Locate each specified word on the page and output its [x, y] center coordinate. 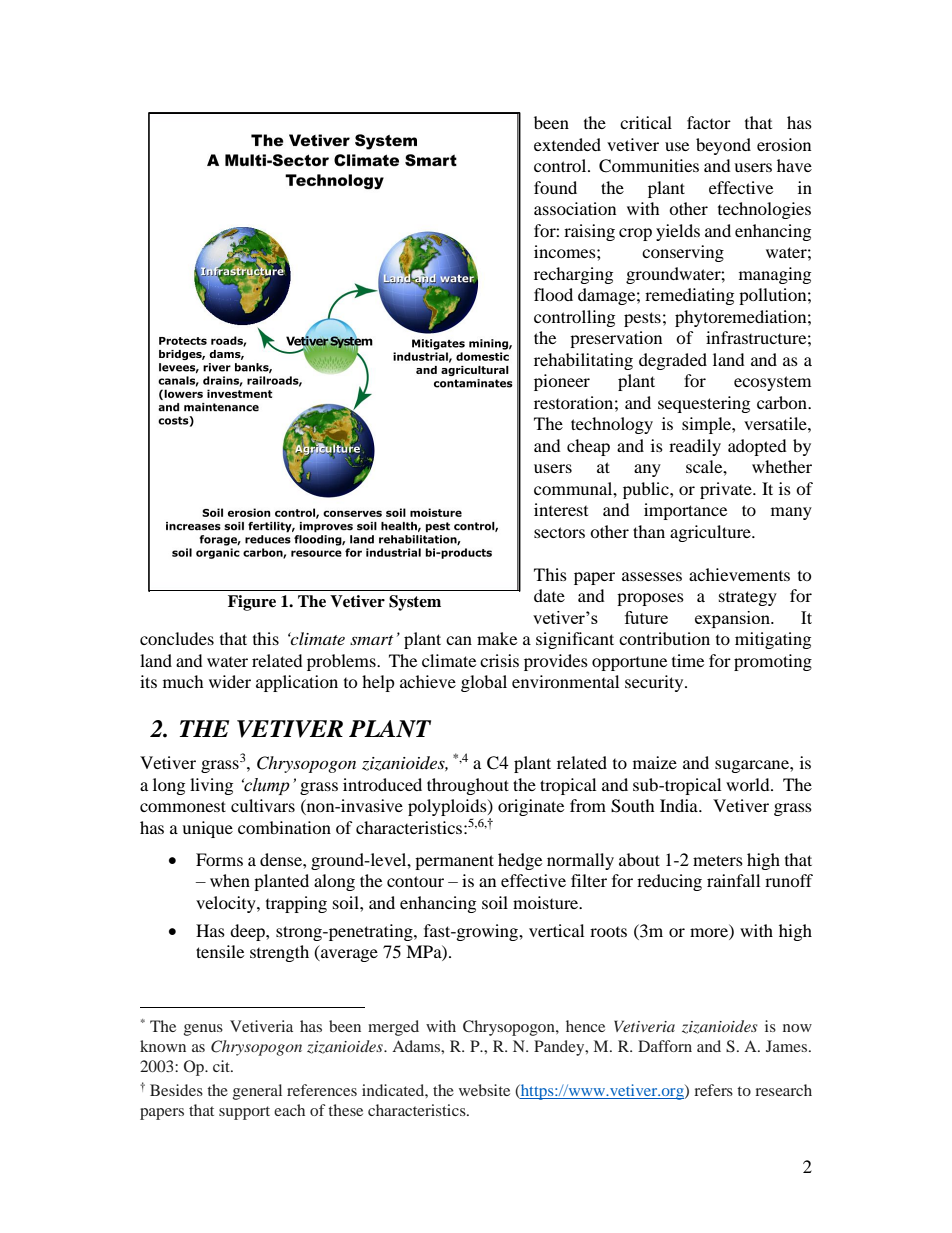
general [257, 1092]
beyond [723, 146]
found [555, 187]
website [484, 1090]
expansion [734, 619]
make [497, 638]
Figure [252, 603]
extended [567, 144]
